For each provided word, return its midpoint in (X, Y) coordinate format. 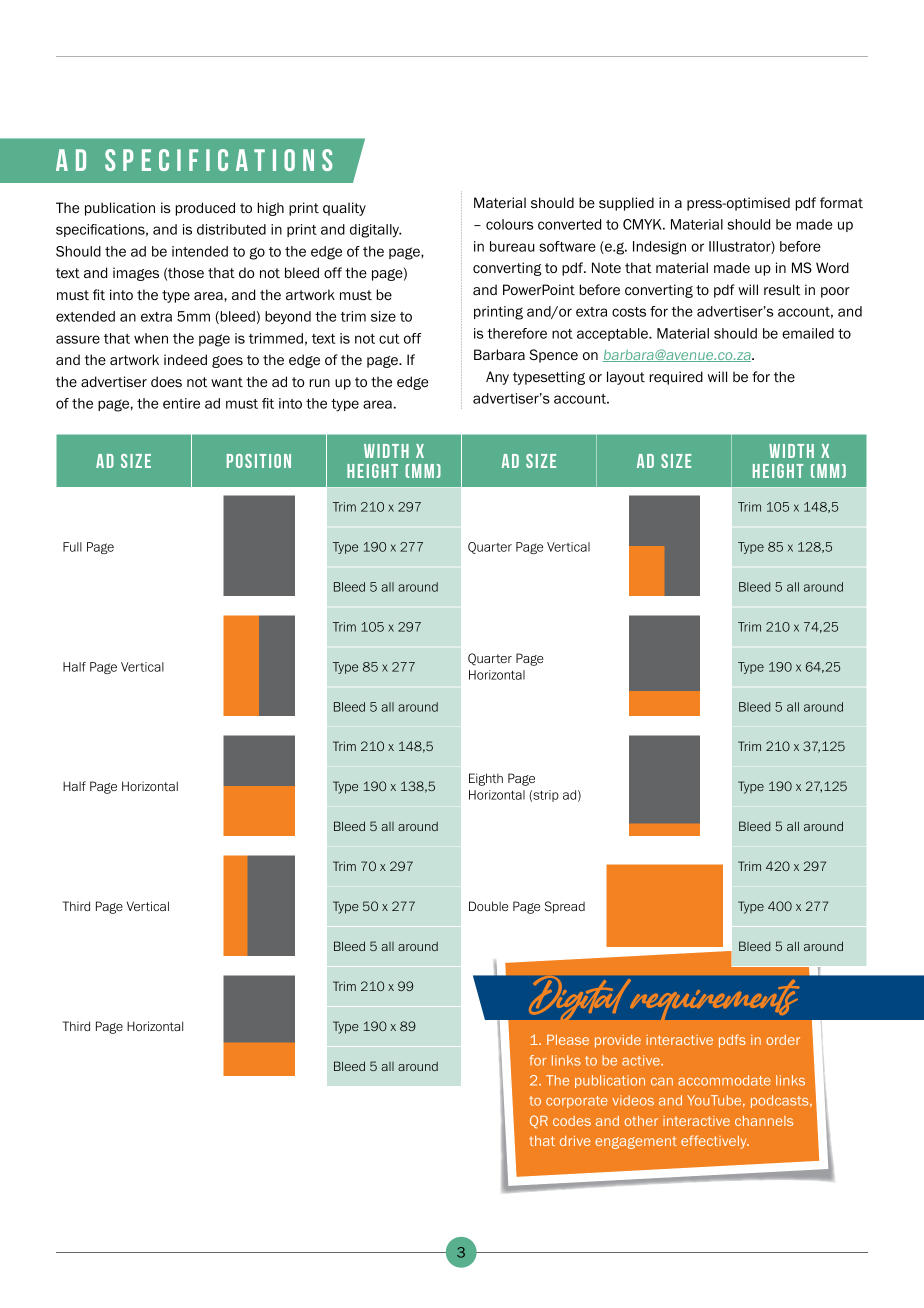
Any (497, 378)
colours (509, 224)
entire (181, 403)
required (676, 378)
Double (488, 906)
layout (626, 378)
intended (200, 251)
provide (618, 1041)
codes (572, 1121)
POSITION (259, 461)
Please (568, 1040)
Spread (565, 907)
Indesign (659, 248)
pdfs (732, 1041)
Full (72, 547)
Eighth (486, 779)
